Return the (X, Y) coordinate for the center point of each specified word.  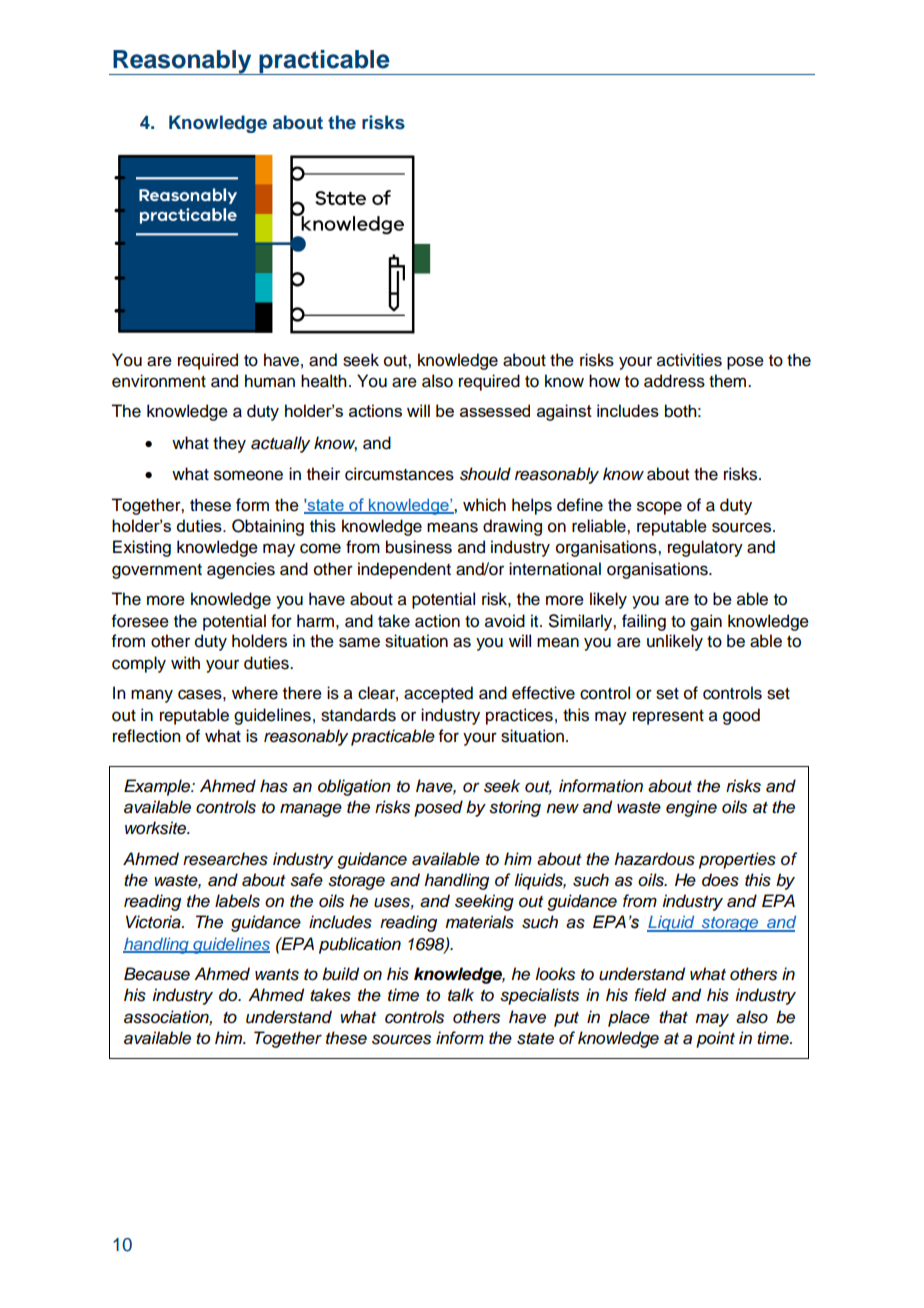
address (674, 381)
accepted (438, 694)
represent (668, 717)
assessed (495, 410)
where (255, 693)
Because (157, 974)
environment (159, 381)
